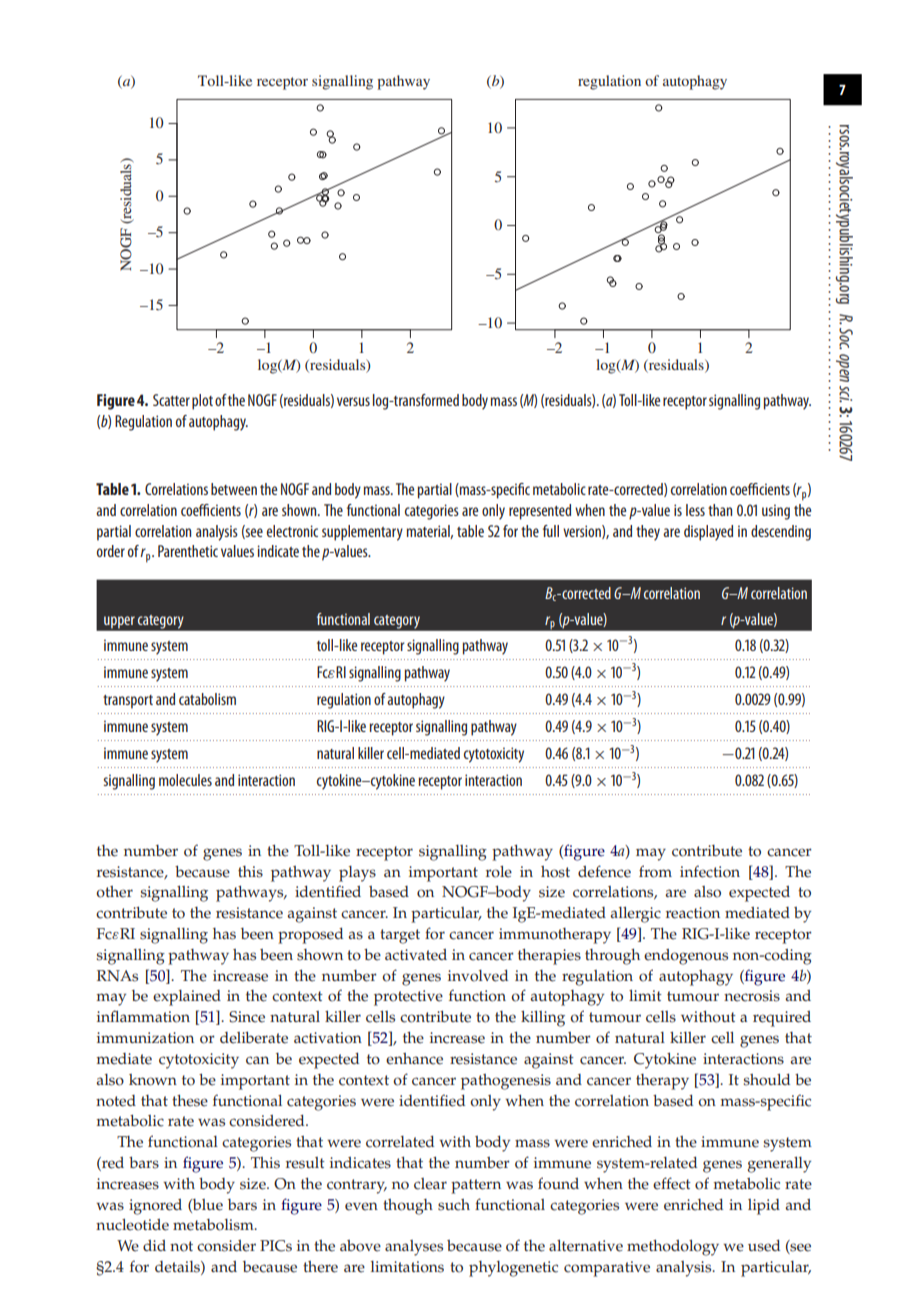 This page has width=908, height=1316. Describe the element at coordinates (673, 1248) in the page. I see `methodology` at that location.
